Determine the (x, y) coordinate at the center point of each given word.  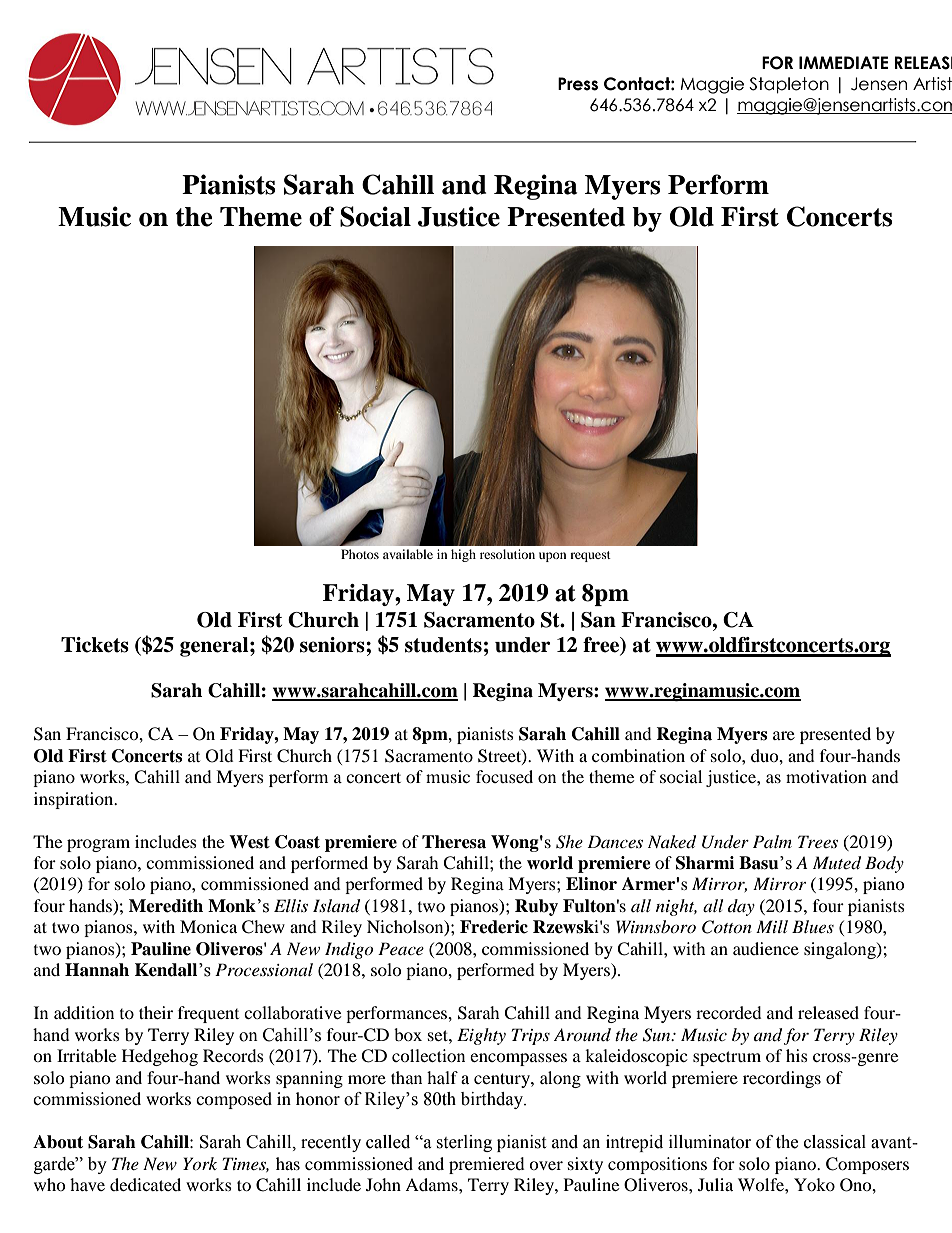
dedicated (145, 1184)
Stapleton (789, 85)
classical (835, 1142)
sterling (464, 1143)
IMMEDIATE (843, 62)
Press (578, 84)
